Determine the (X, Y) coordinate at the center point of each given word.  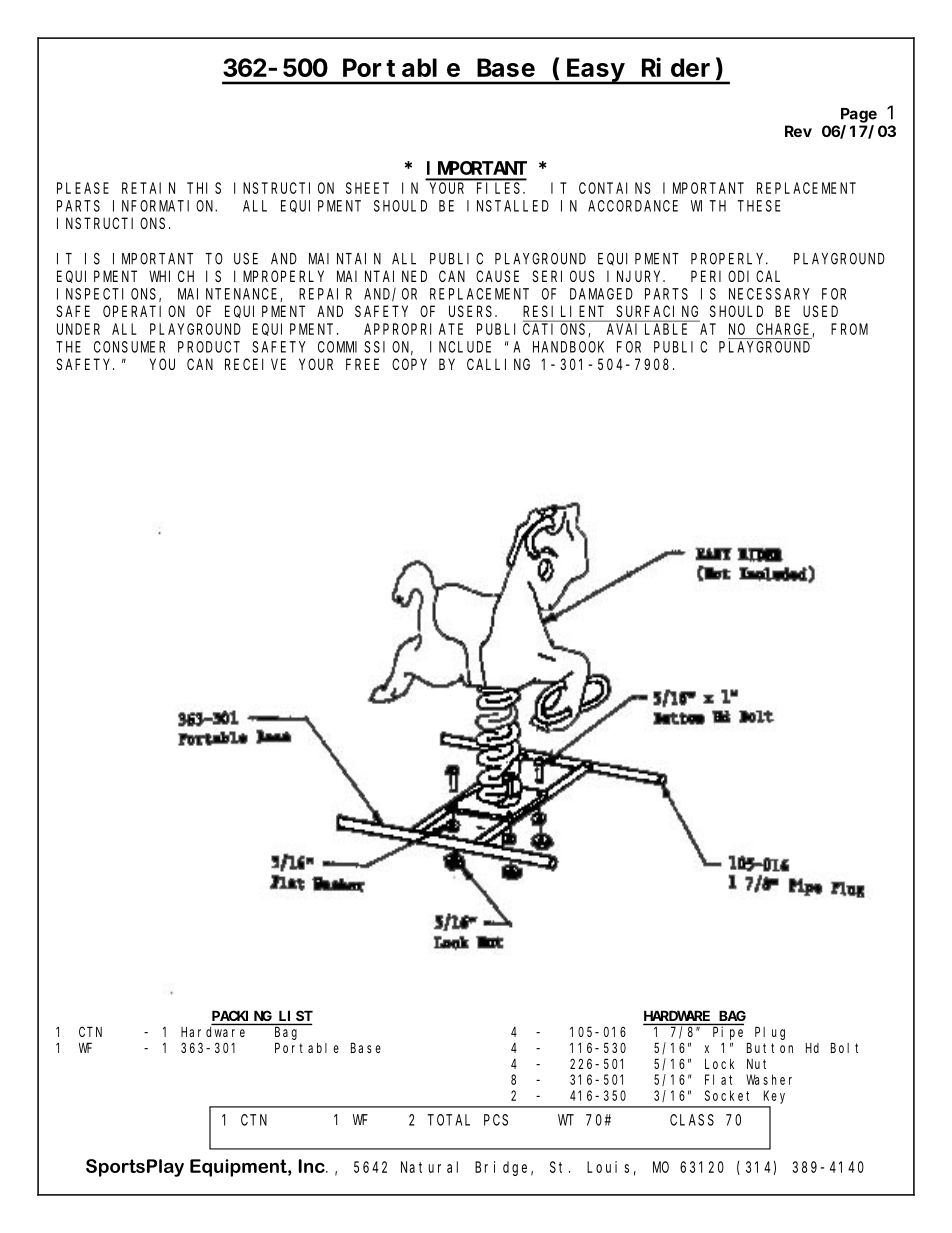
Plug (770, 1033)
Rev (798, 131)
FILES (500, 188)
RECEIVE (255, 364)
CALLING (498, 364)
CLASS (692, 1120)
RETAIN (148, 188)
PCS (496, 1120)
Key (774, 1097)
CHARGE (784, 330)
